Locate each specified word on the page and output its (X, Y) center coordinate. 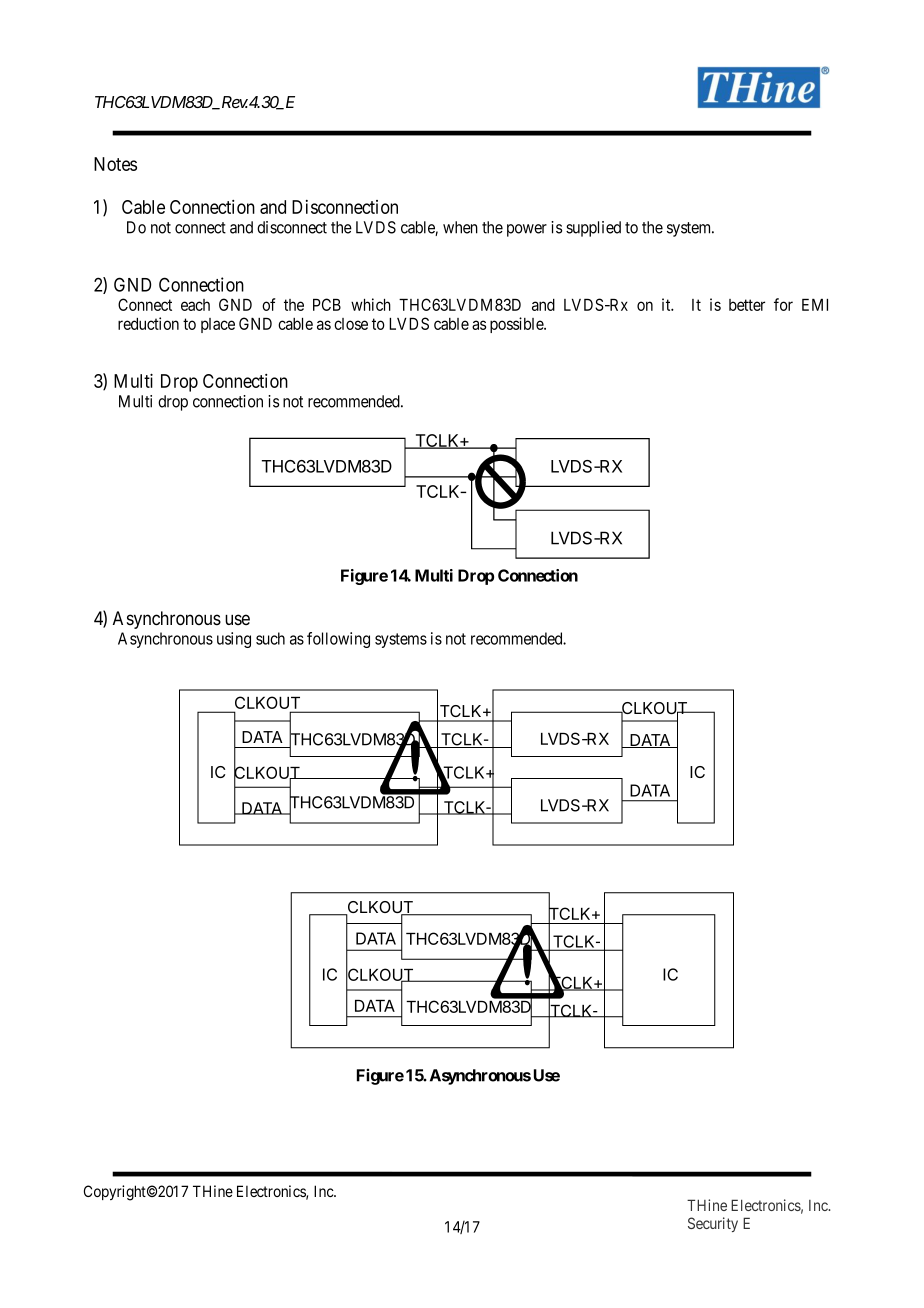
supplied (593, 229)
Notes (115, 164)
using (234, 640)
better (747, 305)
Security (713, 1224)
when (460, 227)
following (338, 640)
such (270, 638)
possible (517, 325)
